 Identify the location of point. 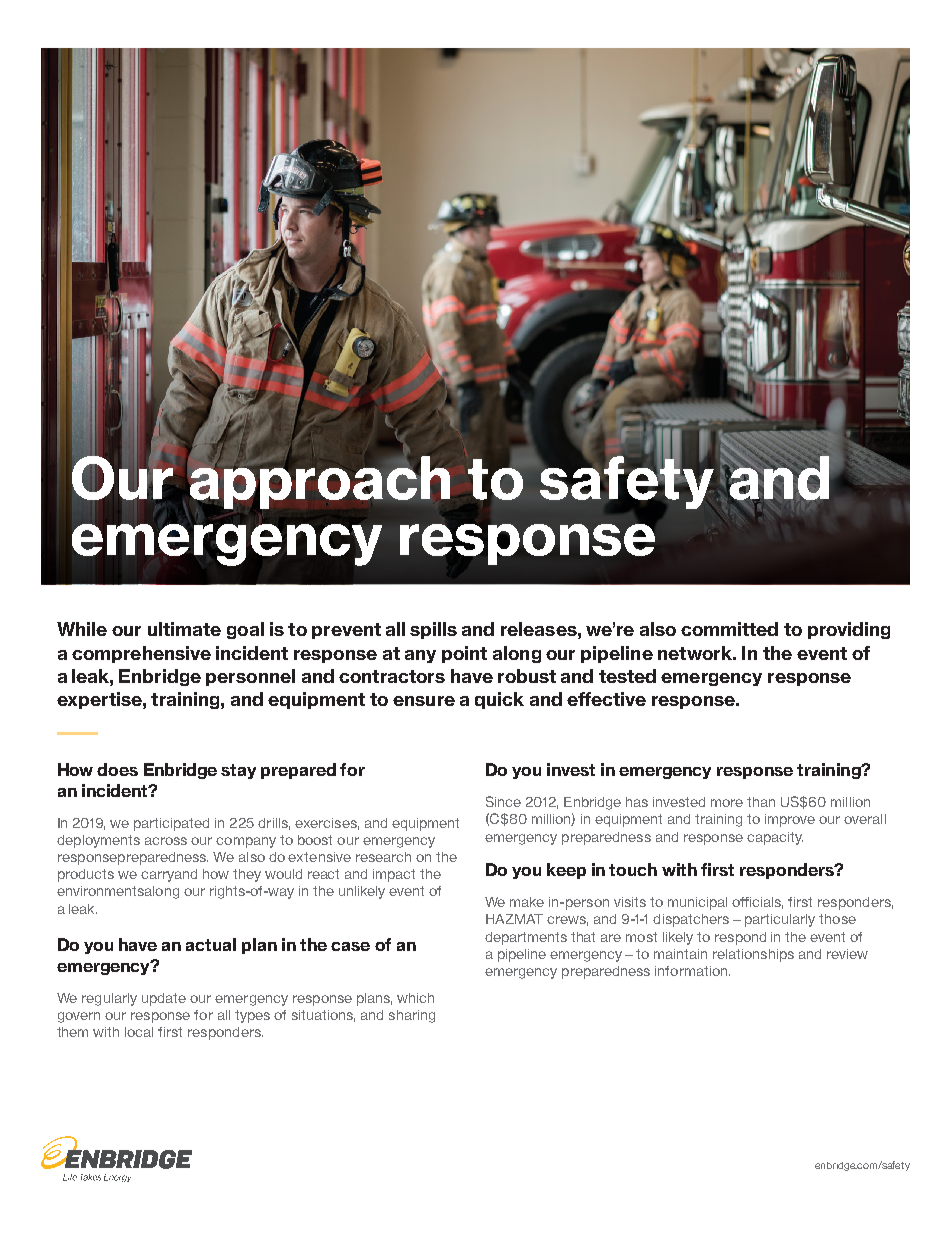
(464, 654).
